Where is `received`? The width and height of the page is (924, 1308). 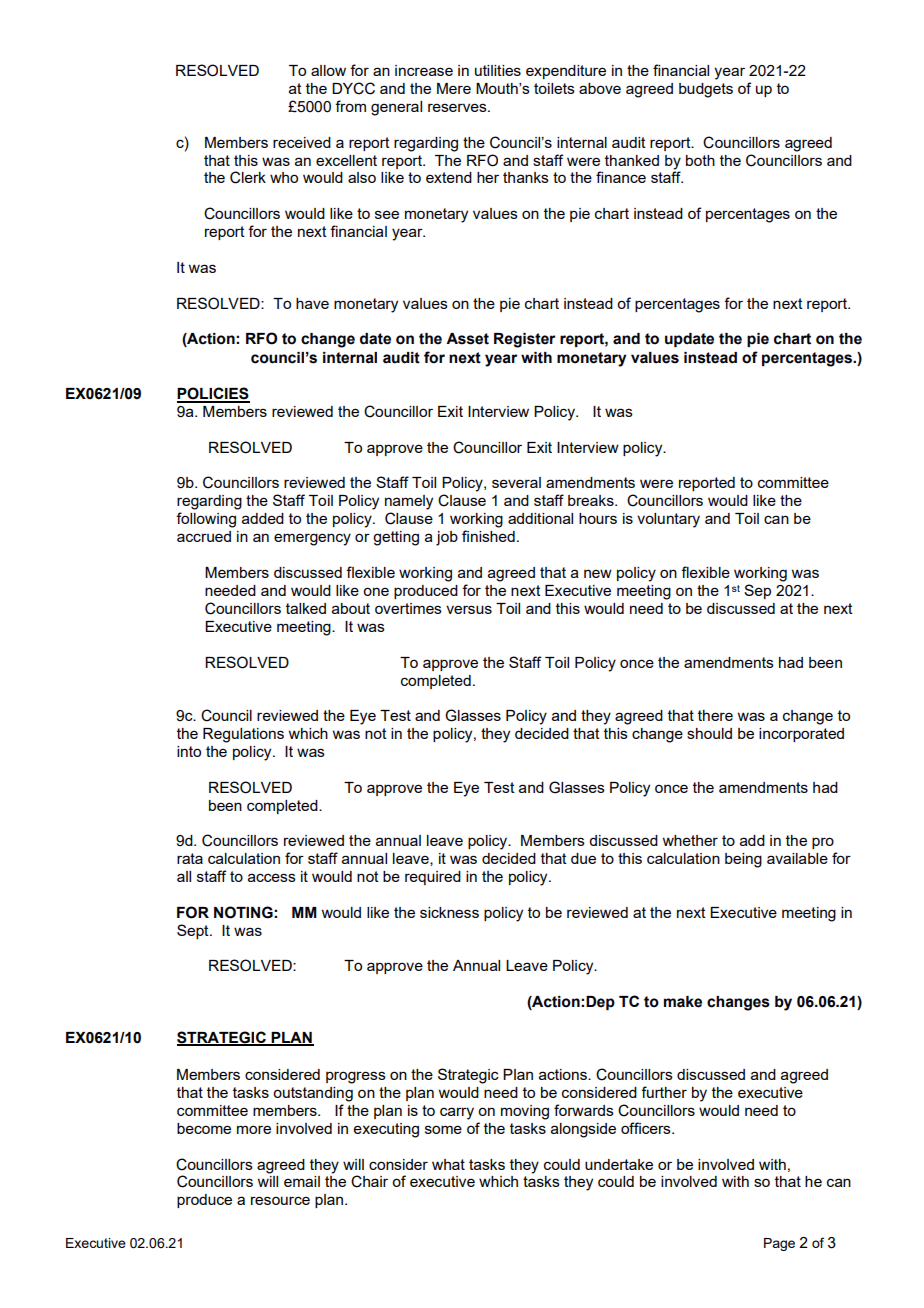 received is located at coordinates (302, 142).
